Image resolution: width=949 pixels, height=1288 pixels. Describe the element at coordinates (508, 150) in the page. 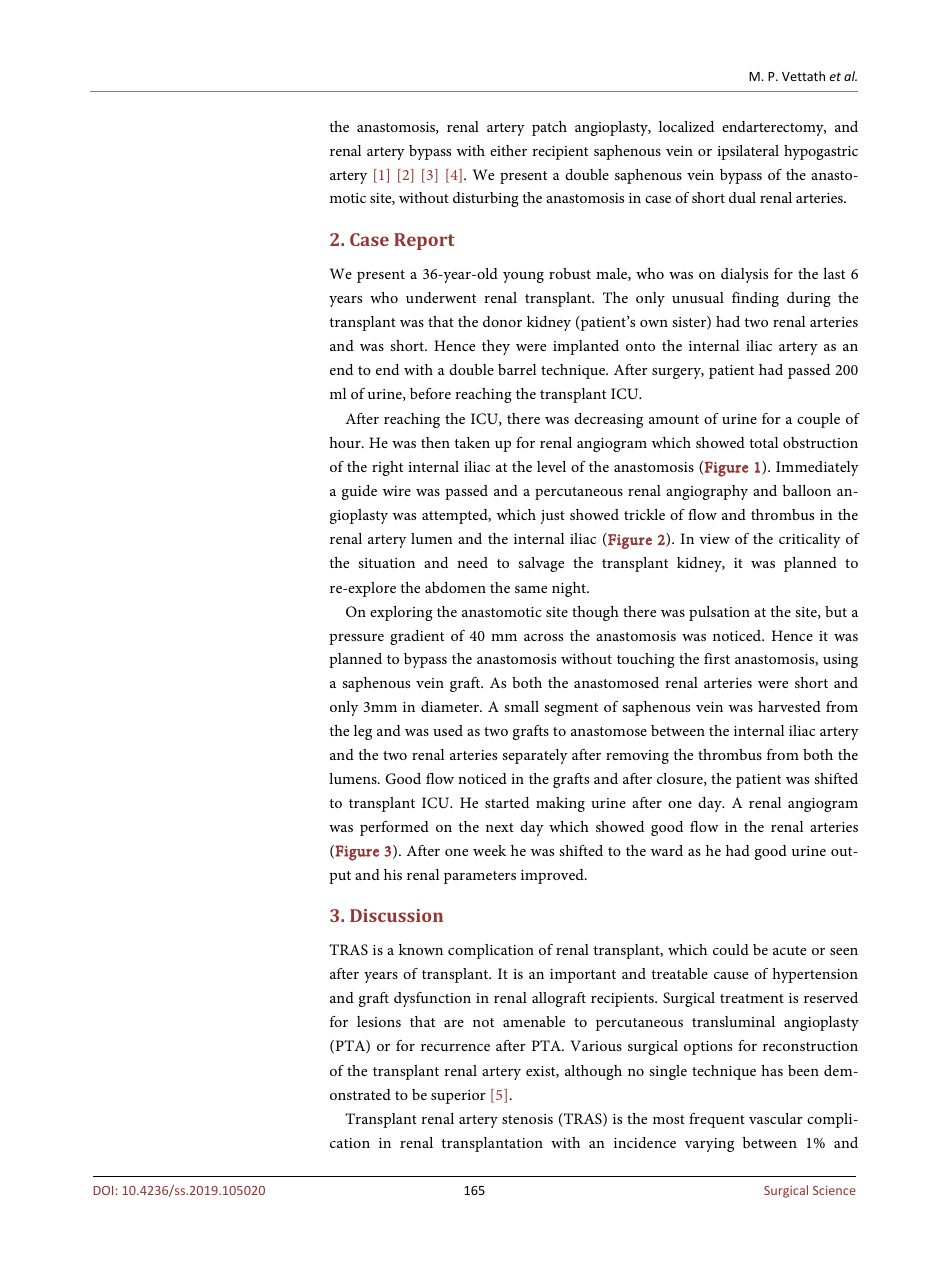

I see `either` at that location.
